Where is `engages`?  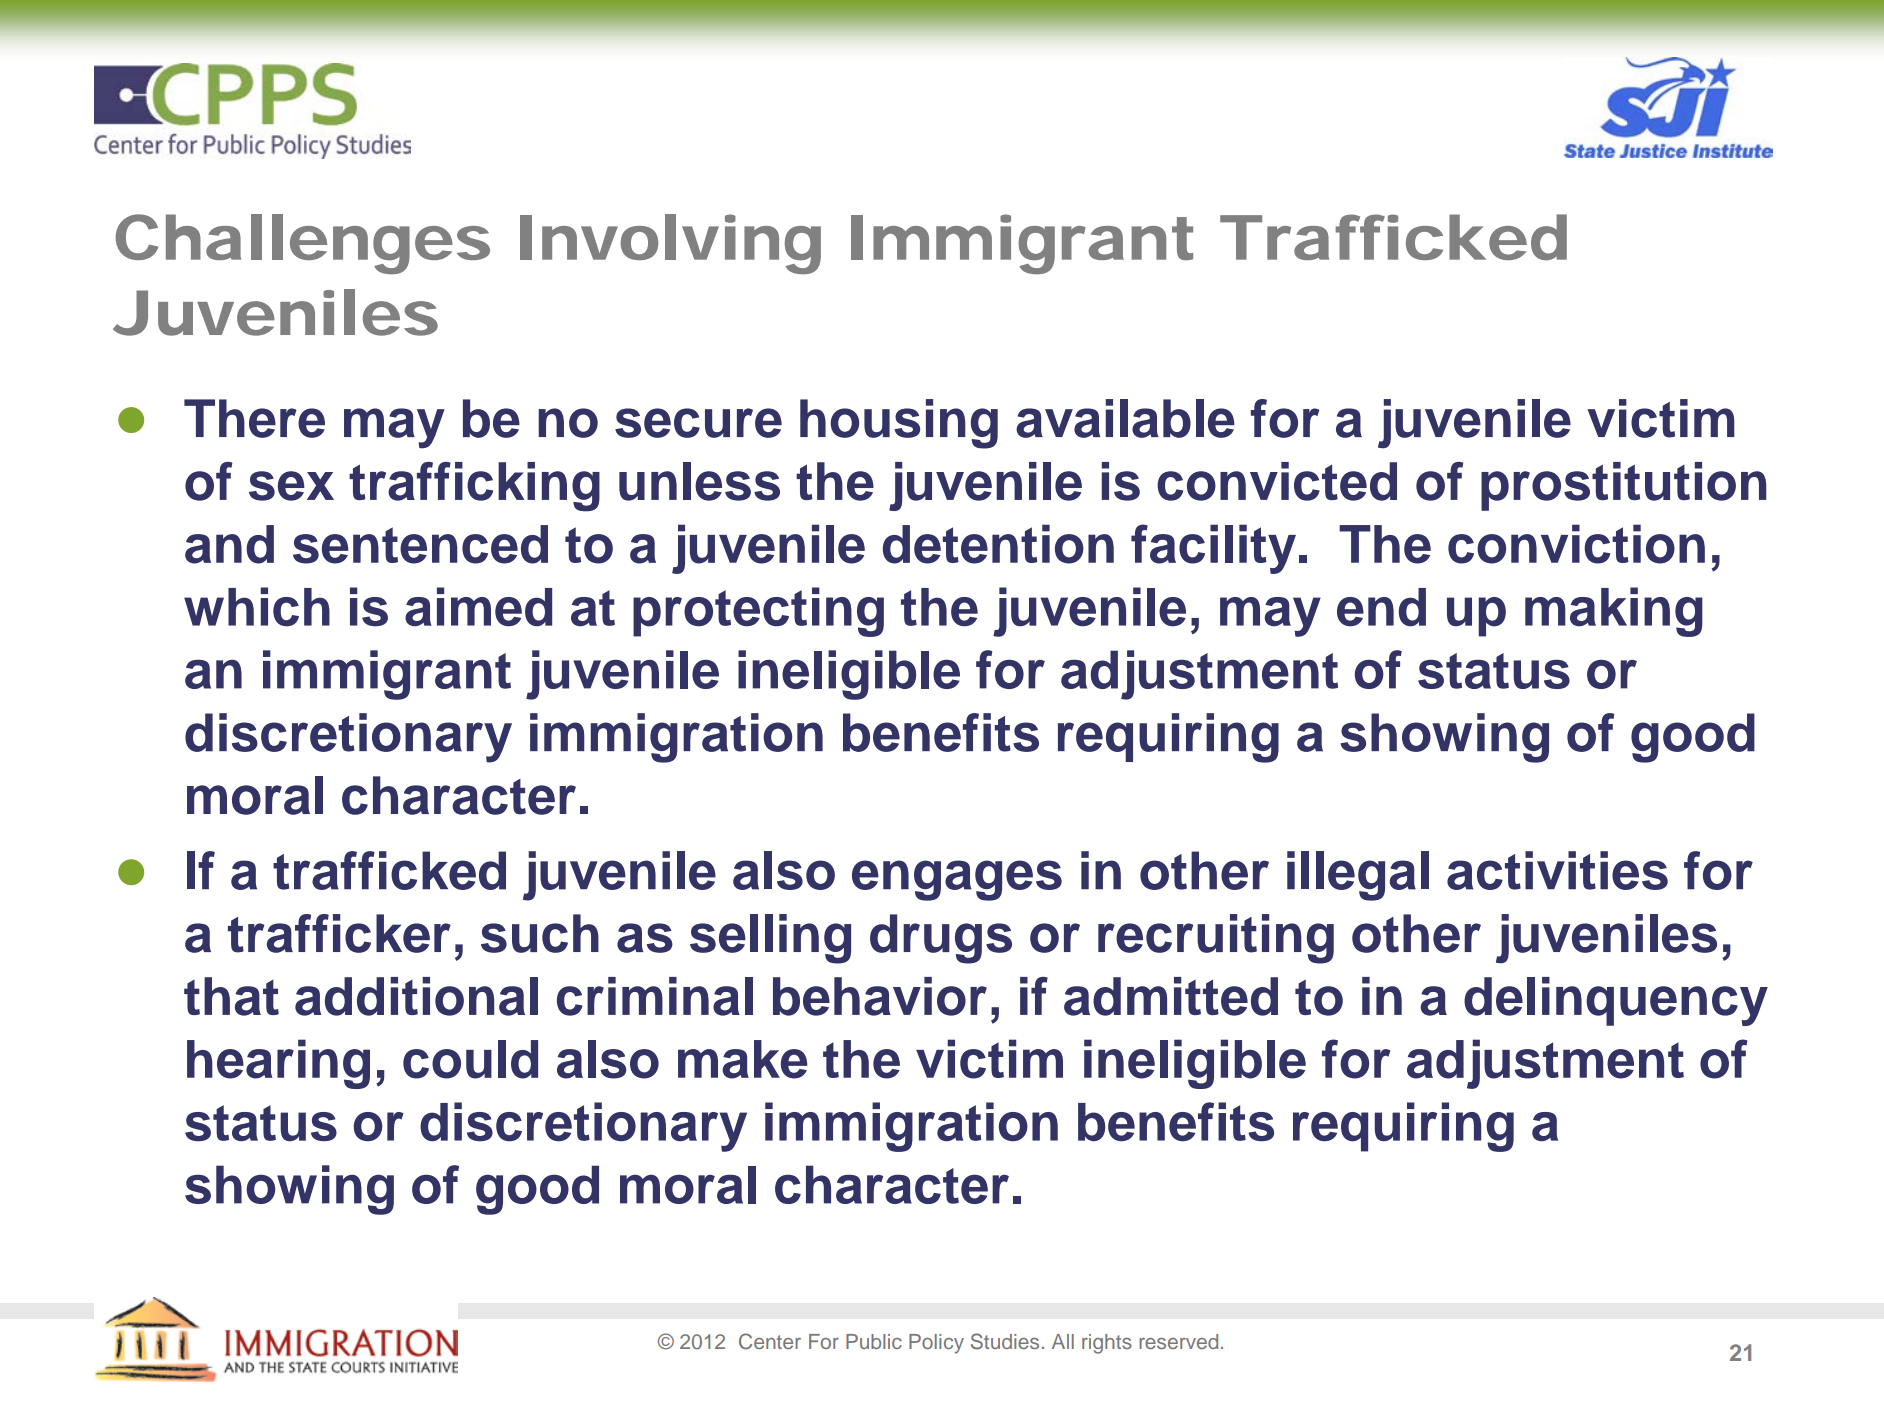 engages is located at coordinates (957, 880).
